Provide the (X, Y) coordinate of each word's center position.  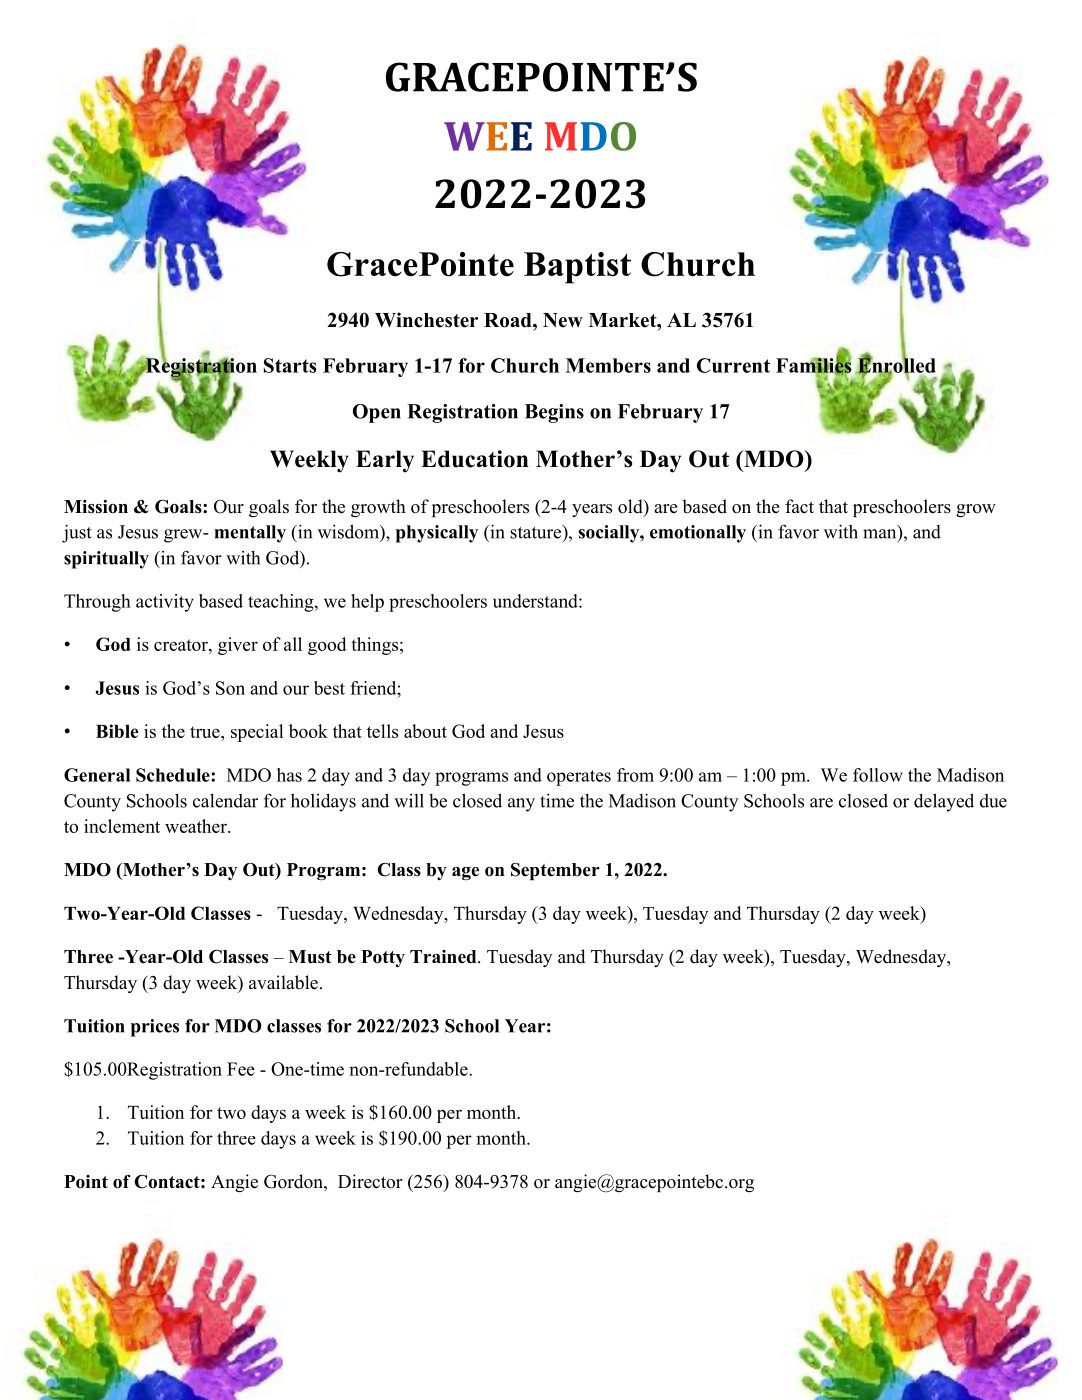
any (521, 805)
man (881, 535)
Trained (444, 957)
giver (238, 646)
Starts (290, 365)
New (563, 320)
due (993, 801)
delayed (944, 802)
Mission (96, 507)
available (283, 982)
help (367, 603)
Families (814, 365)
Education (475, 459)
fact (799, 506)
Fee (241, 1069)
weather (197, 826)
